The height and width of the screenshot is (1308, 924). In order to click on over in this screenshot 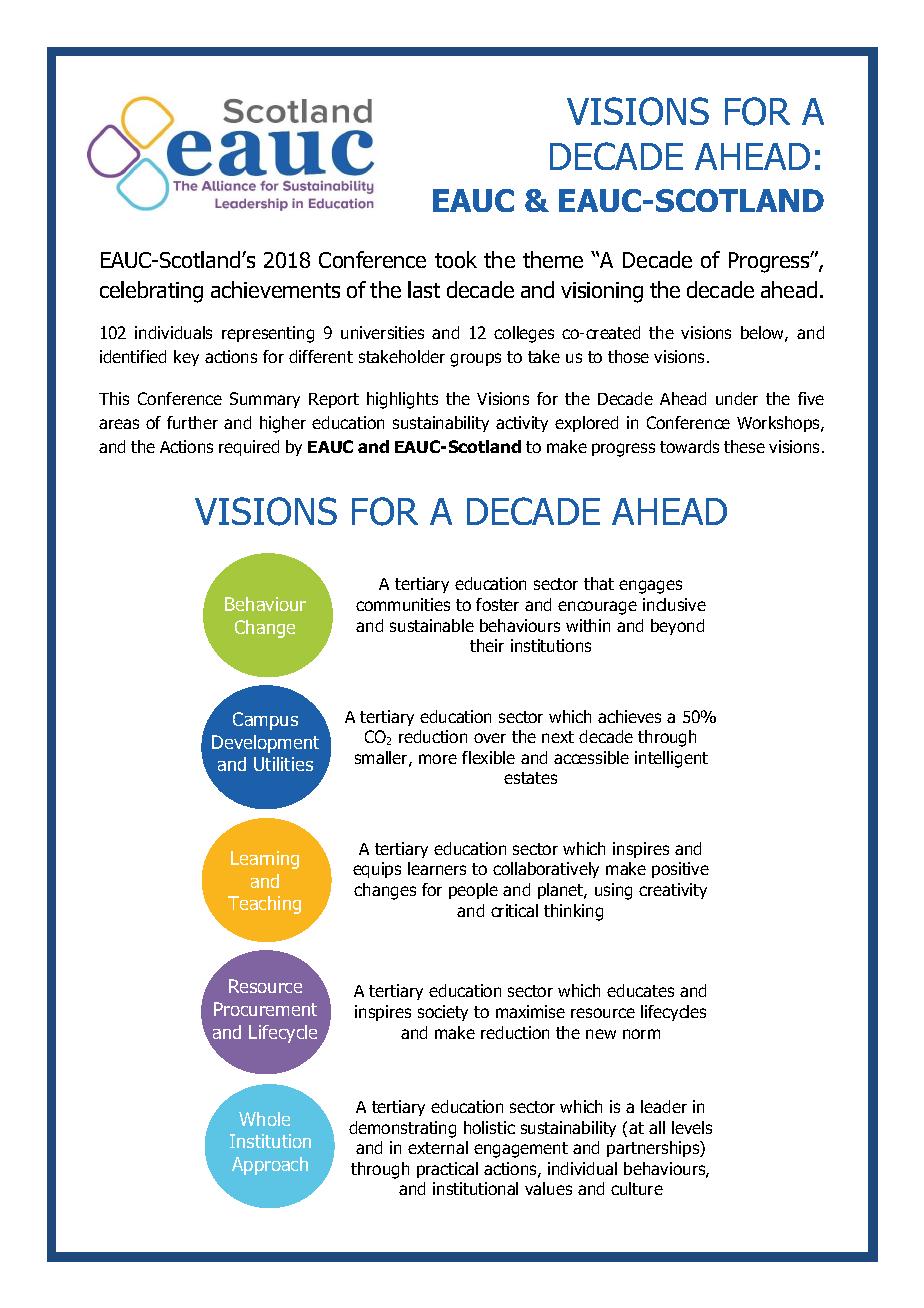, I will do `click(490, 738)`.
